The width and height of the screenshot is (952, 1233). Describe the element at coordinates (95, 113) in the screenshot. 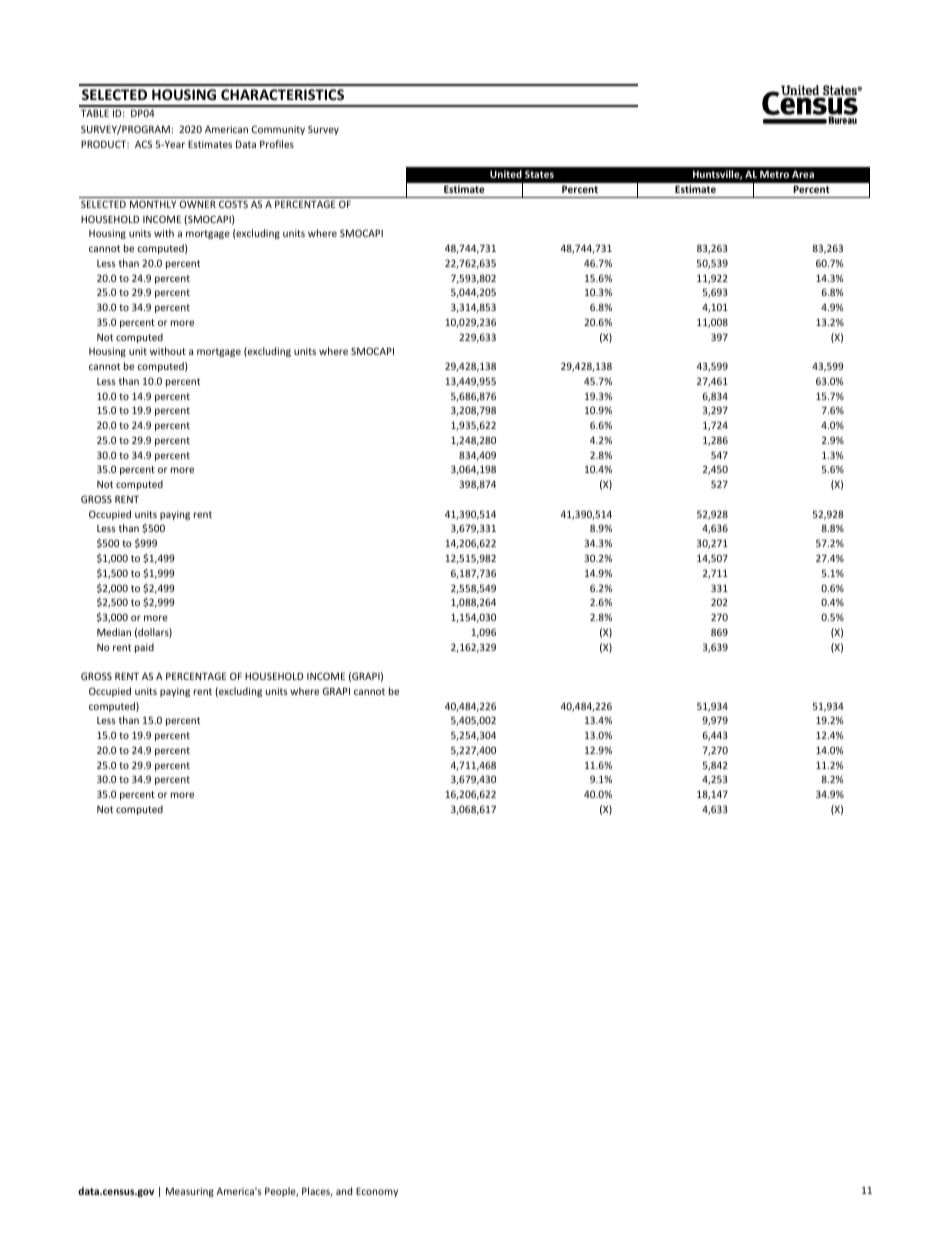

I see `TABLE` at that location.
